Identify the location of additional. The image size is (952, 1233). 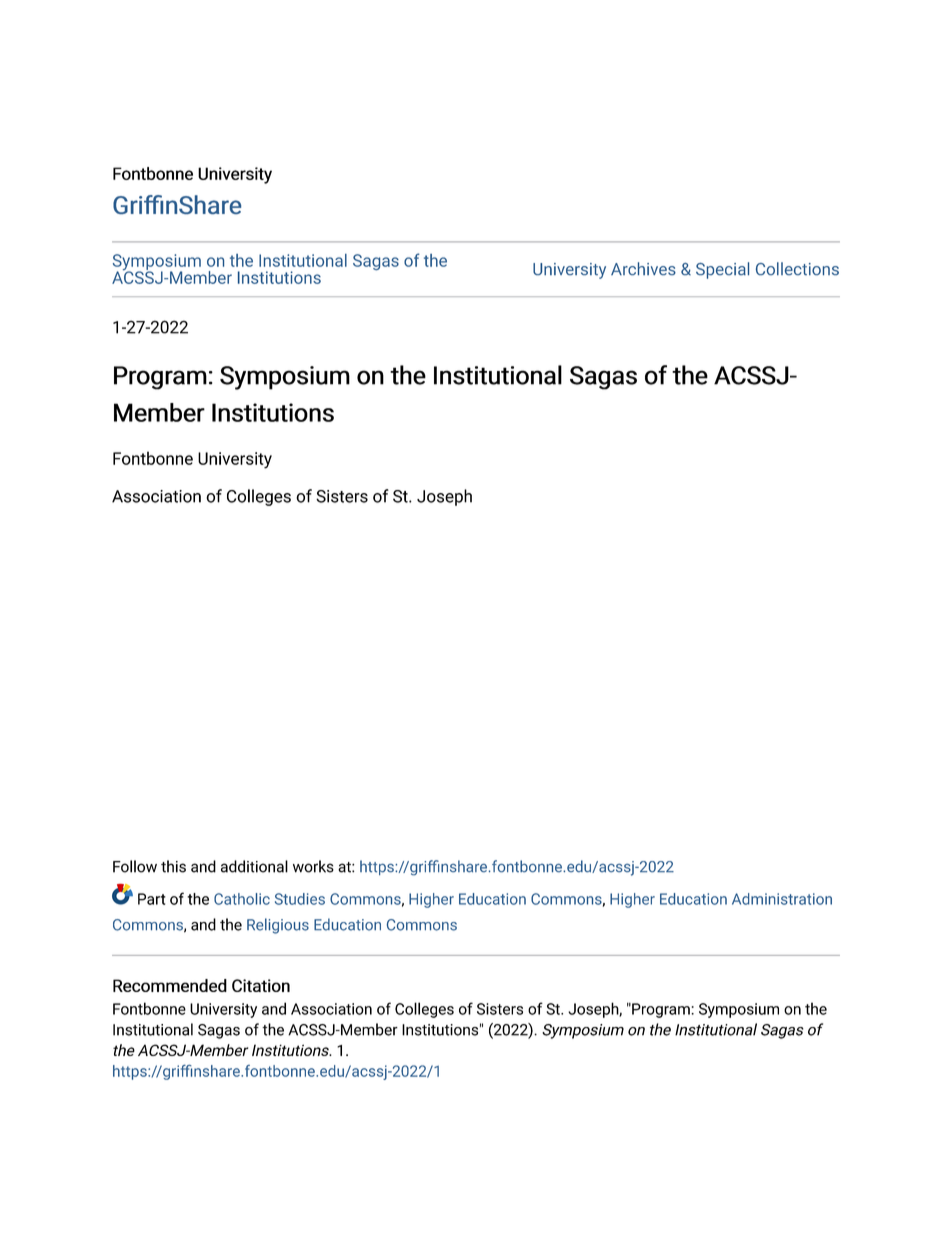
(254, 866).
